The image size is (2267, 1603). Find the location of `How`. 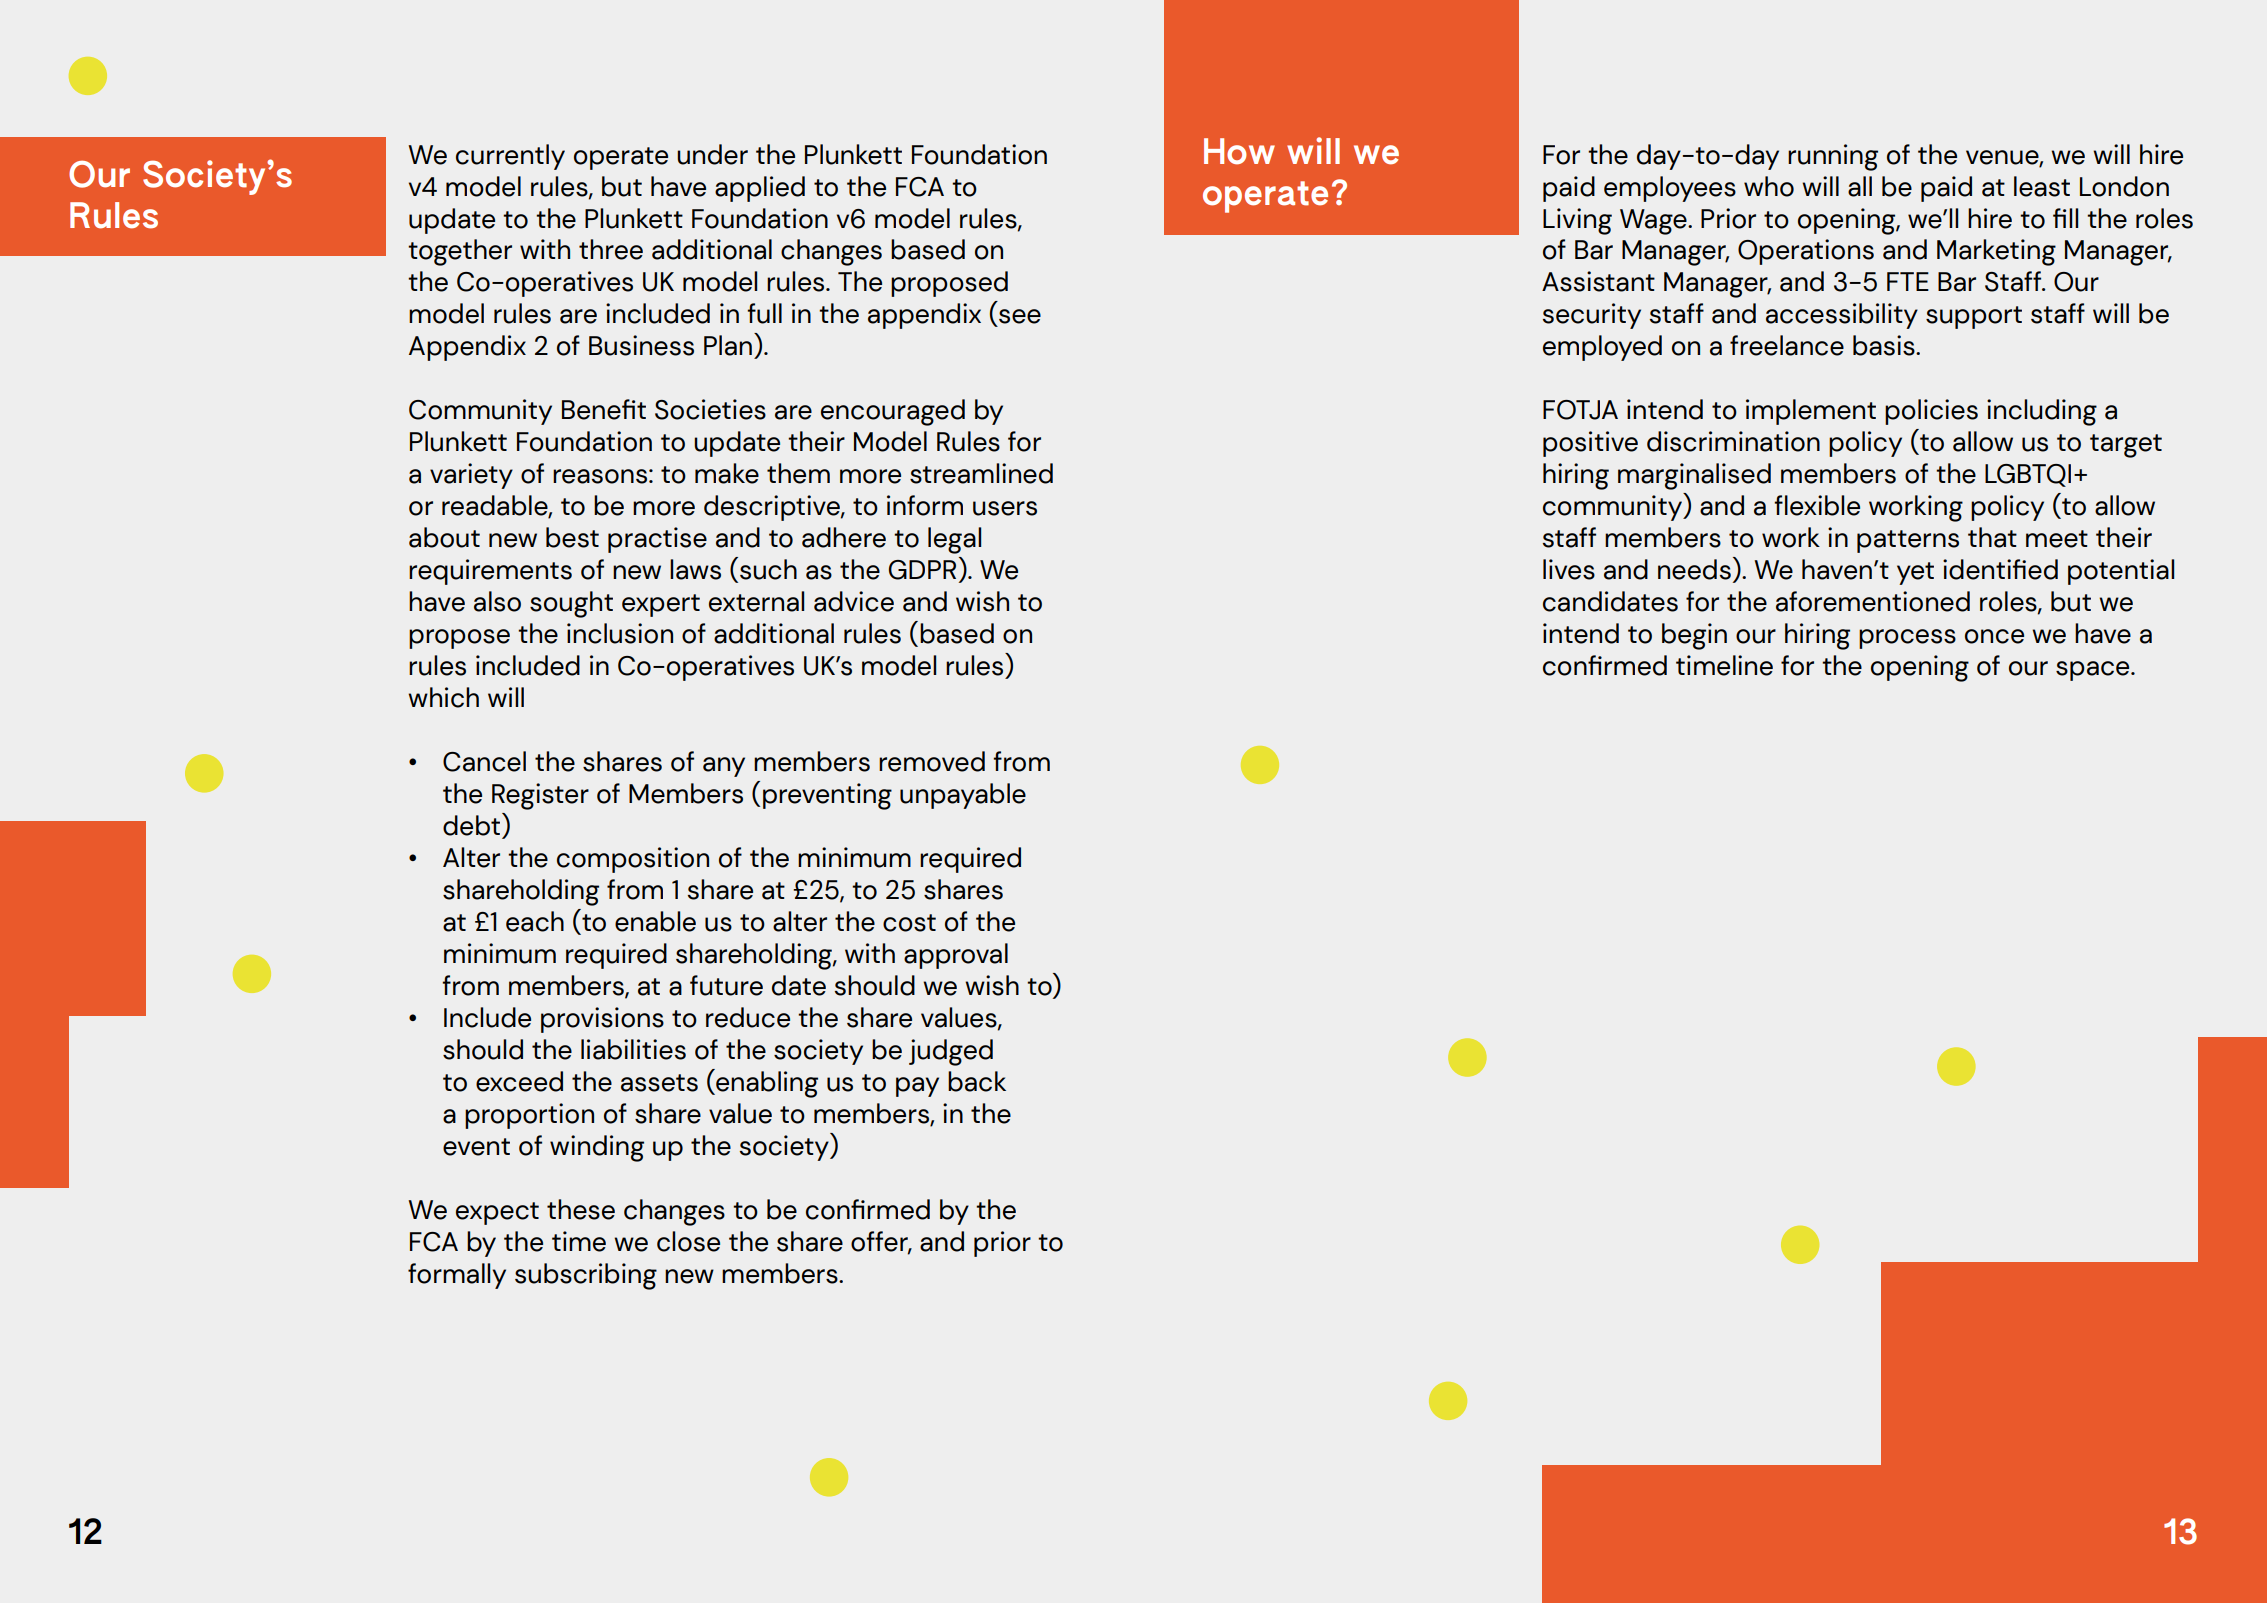

How is located at coordinates (1239, 151).
